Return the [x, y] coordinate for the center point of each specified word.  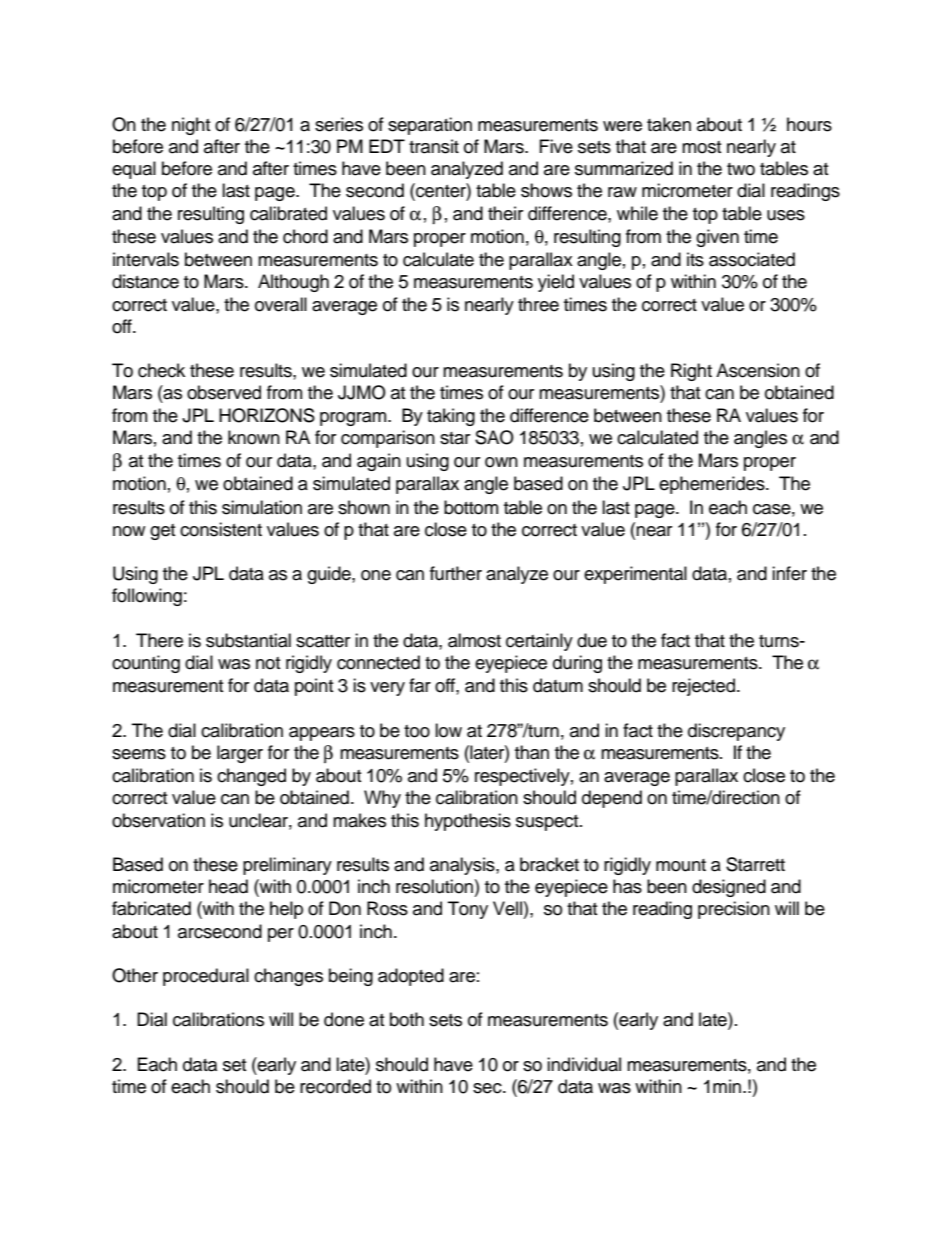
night [191, 126]
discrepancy [736, 732]
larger [240, 754]
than [532, 752]
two [741, 169]
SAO [494, 437]
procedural [206, 977]
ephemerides [713, 485]
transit [434, 146]
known [254, 437]
